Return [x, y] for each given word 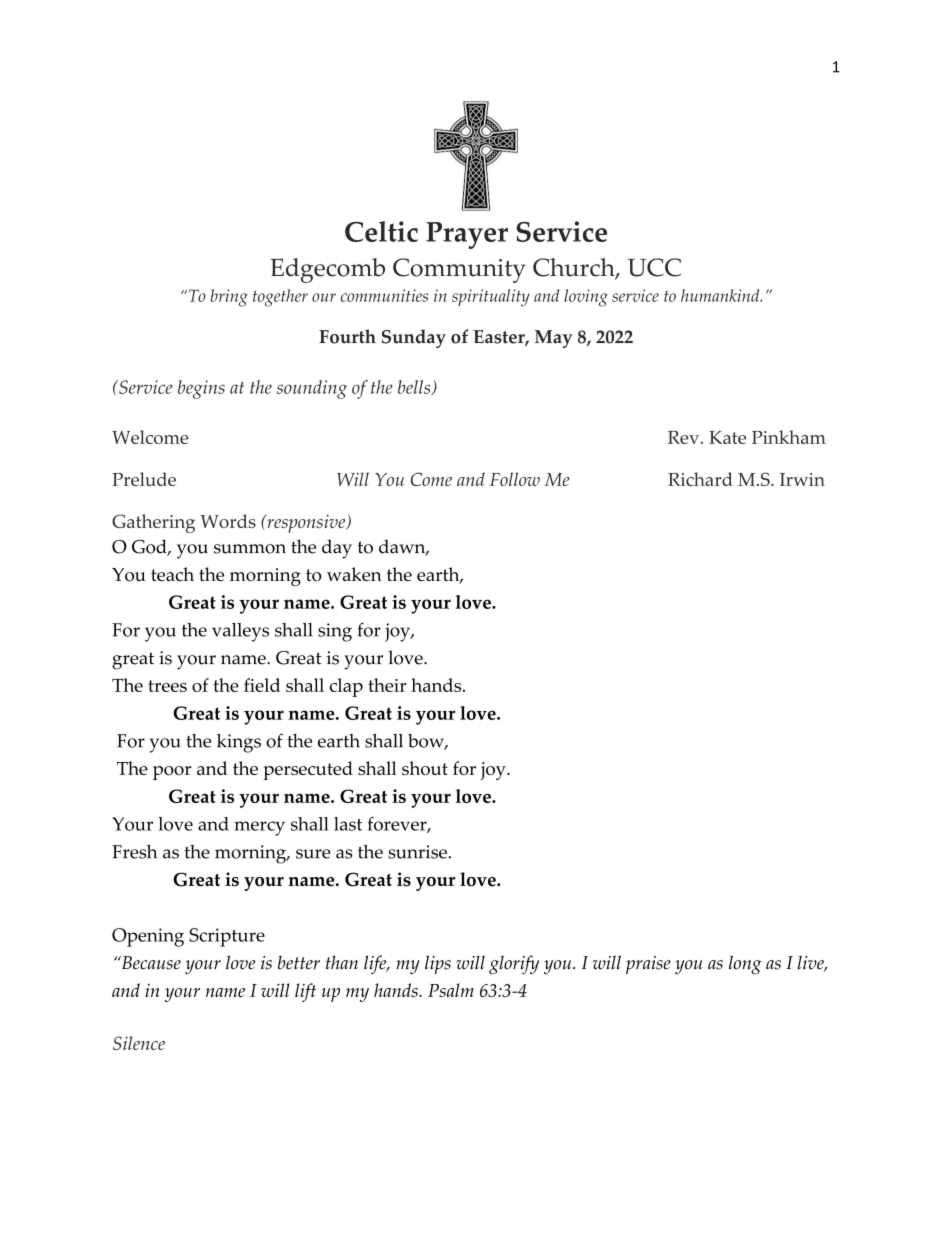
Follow [515, 479]
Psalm [451, 990]
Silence [139, 1043]
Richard [700, 479]
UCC [654, 267]
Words [228, 521]
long [745, 964]
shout [425, 768]
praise [648, 965]
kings [239, 743]
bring [229, 298]
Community [459, 270]
